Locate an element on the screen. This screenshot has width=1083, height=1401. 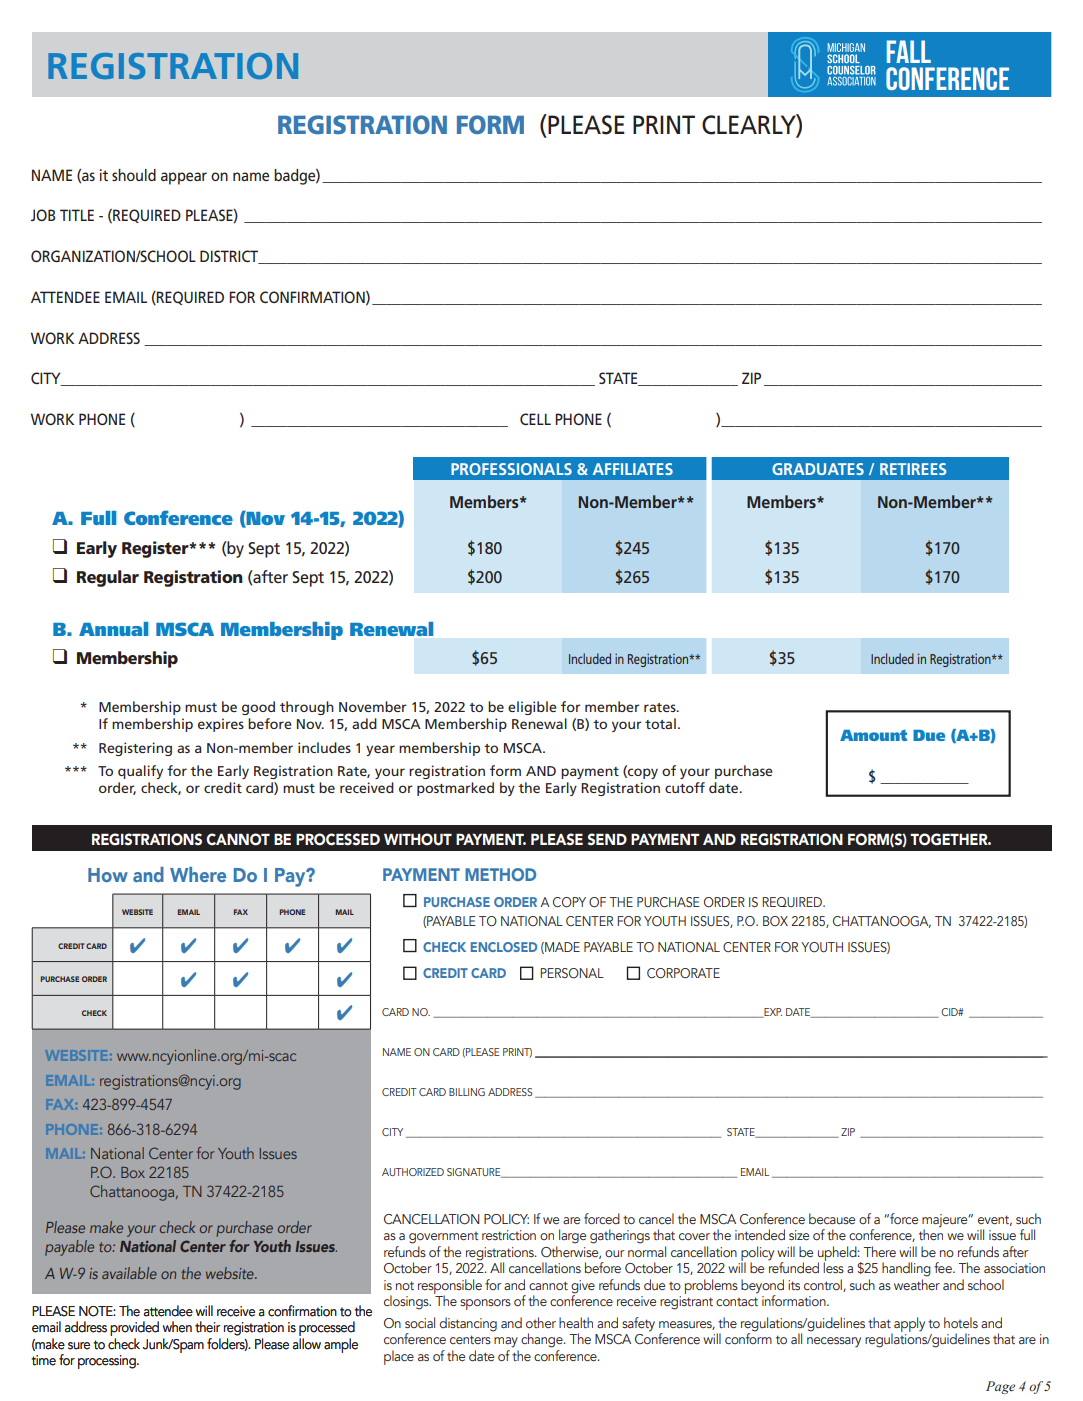
change is located at coordinates (543, 1340).
